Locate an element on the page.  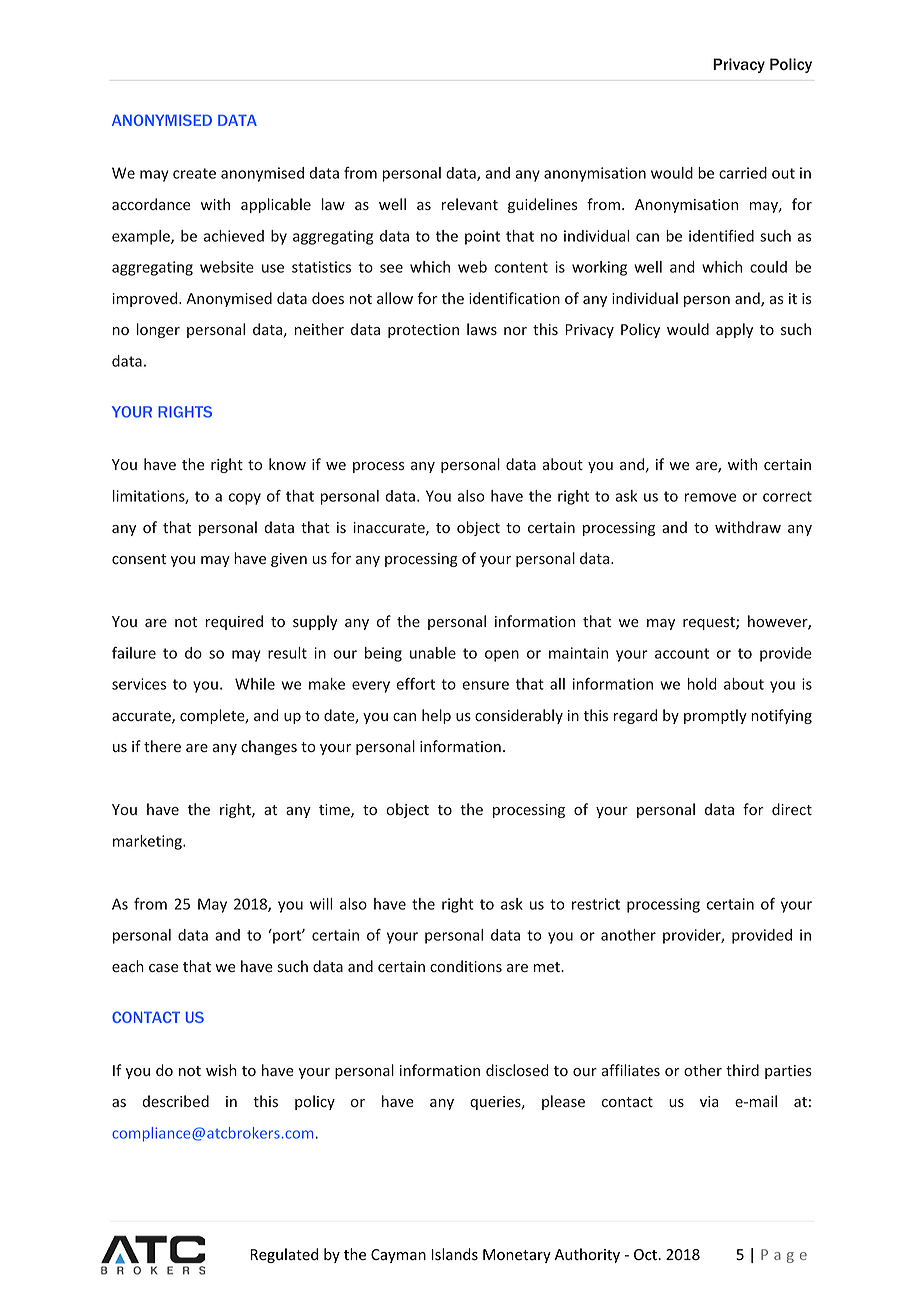
marketing is located at coordinates (148, 842).
